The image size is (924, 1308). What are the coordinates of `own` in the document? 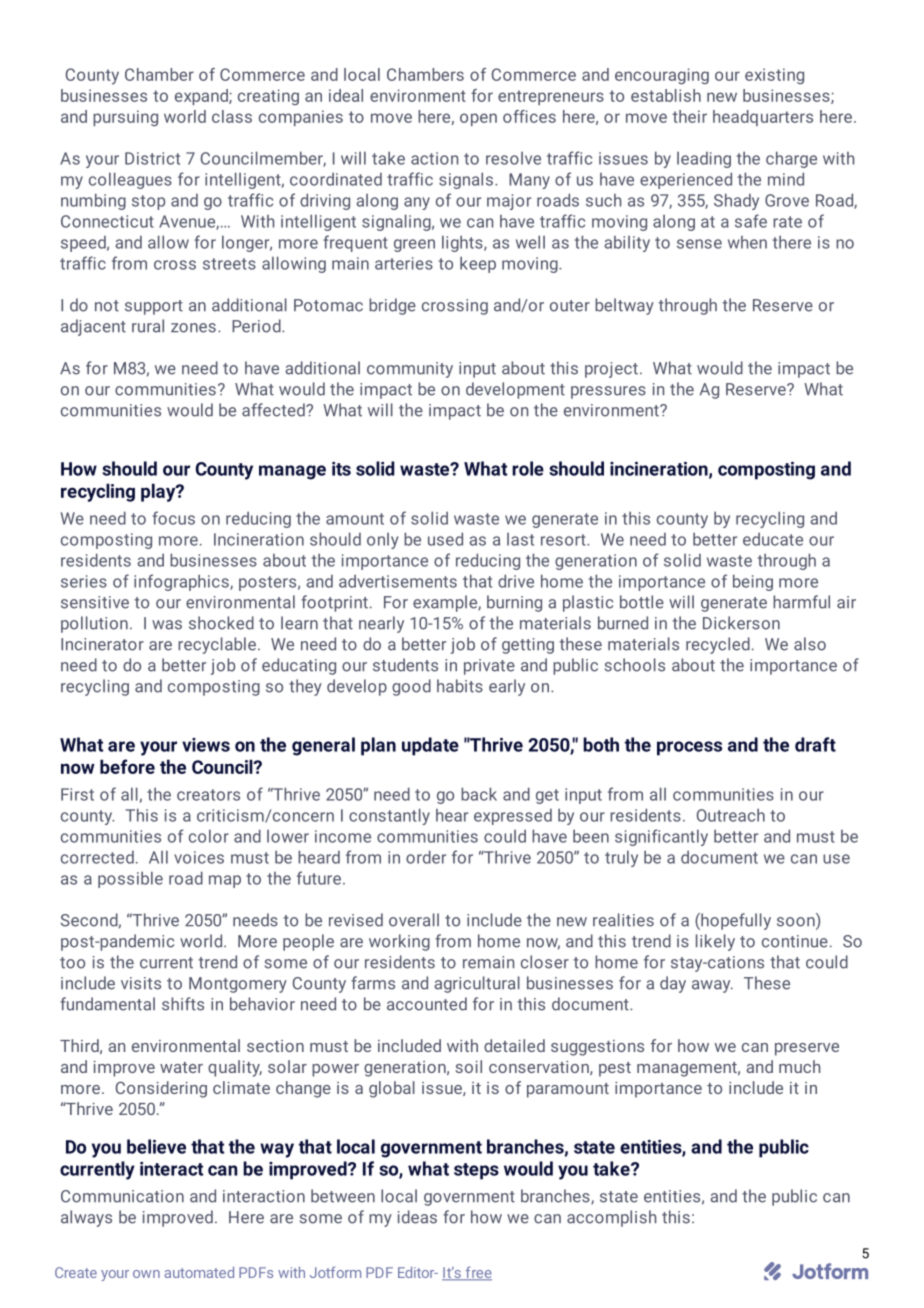 It's located at (146, 1274).
